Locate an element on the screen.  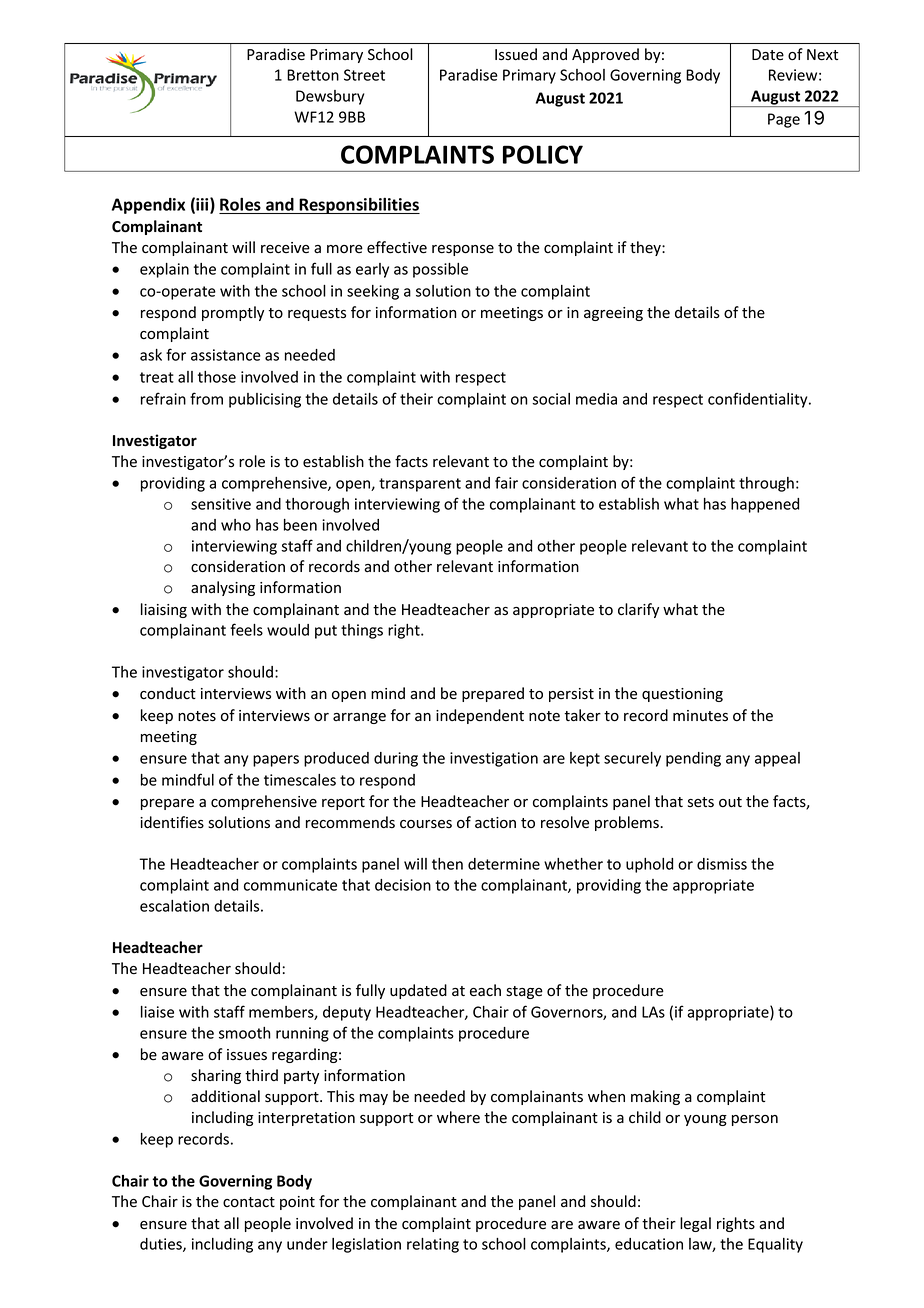
feels is located at coordinates (246, 629).
